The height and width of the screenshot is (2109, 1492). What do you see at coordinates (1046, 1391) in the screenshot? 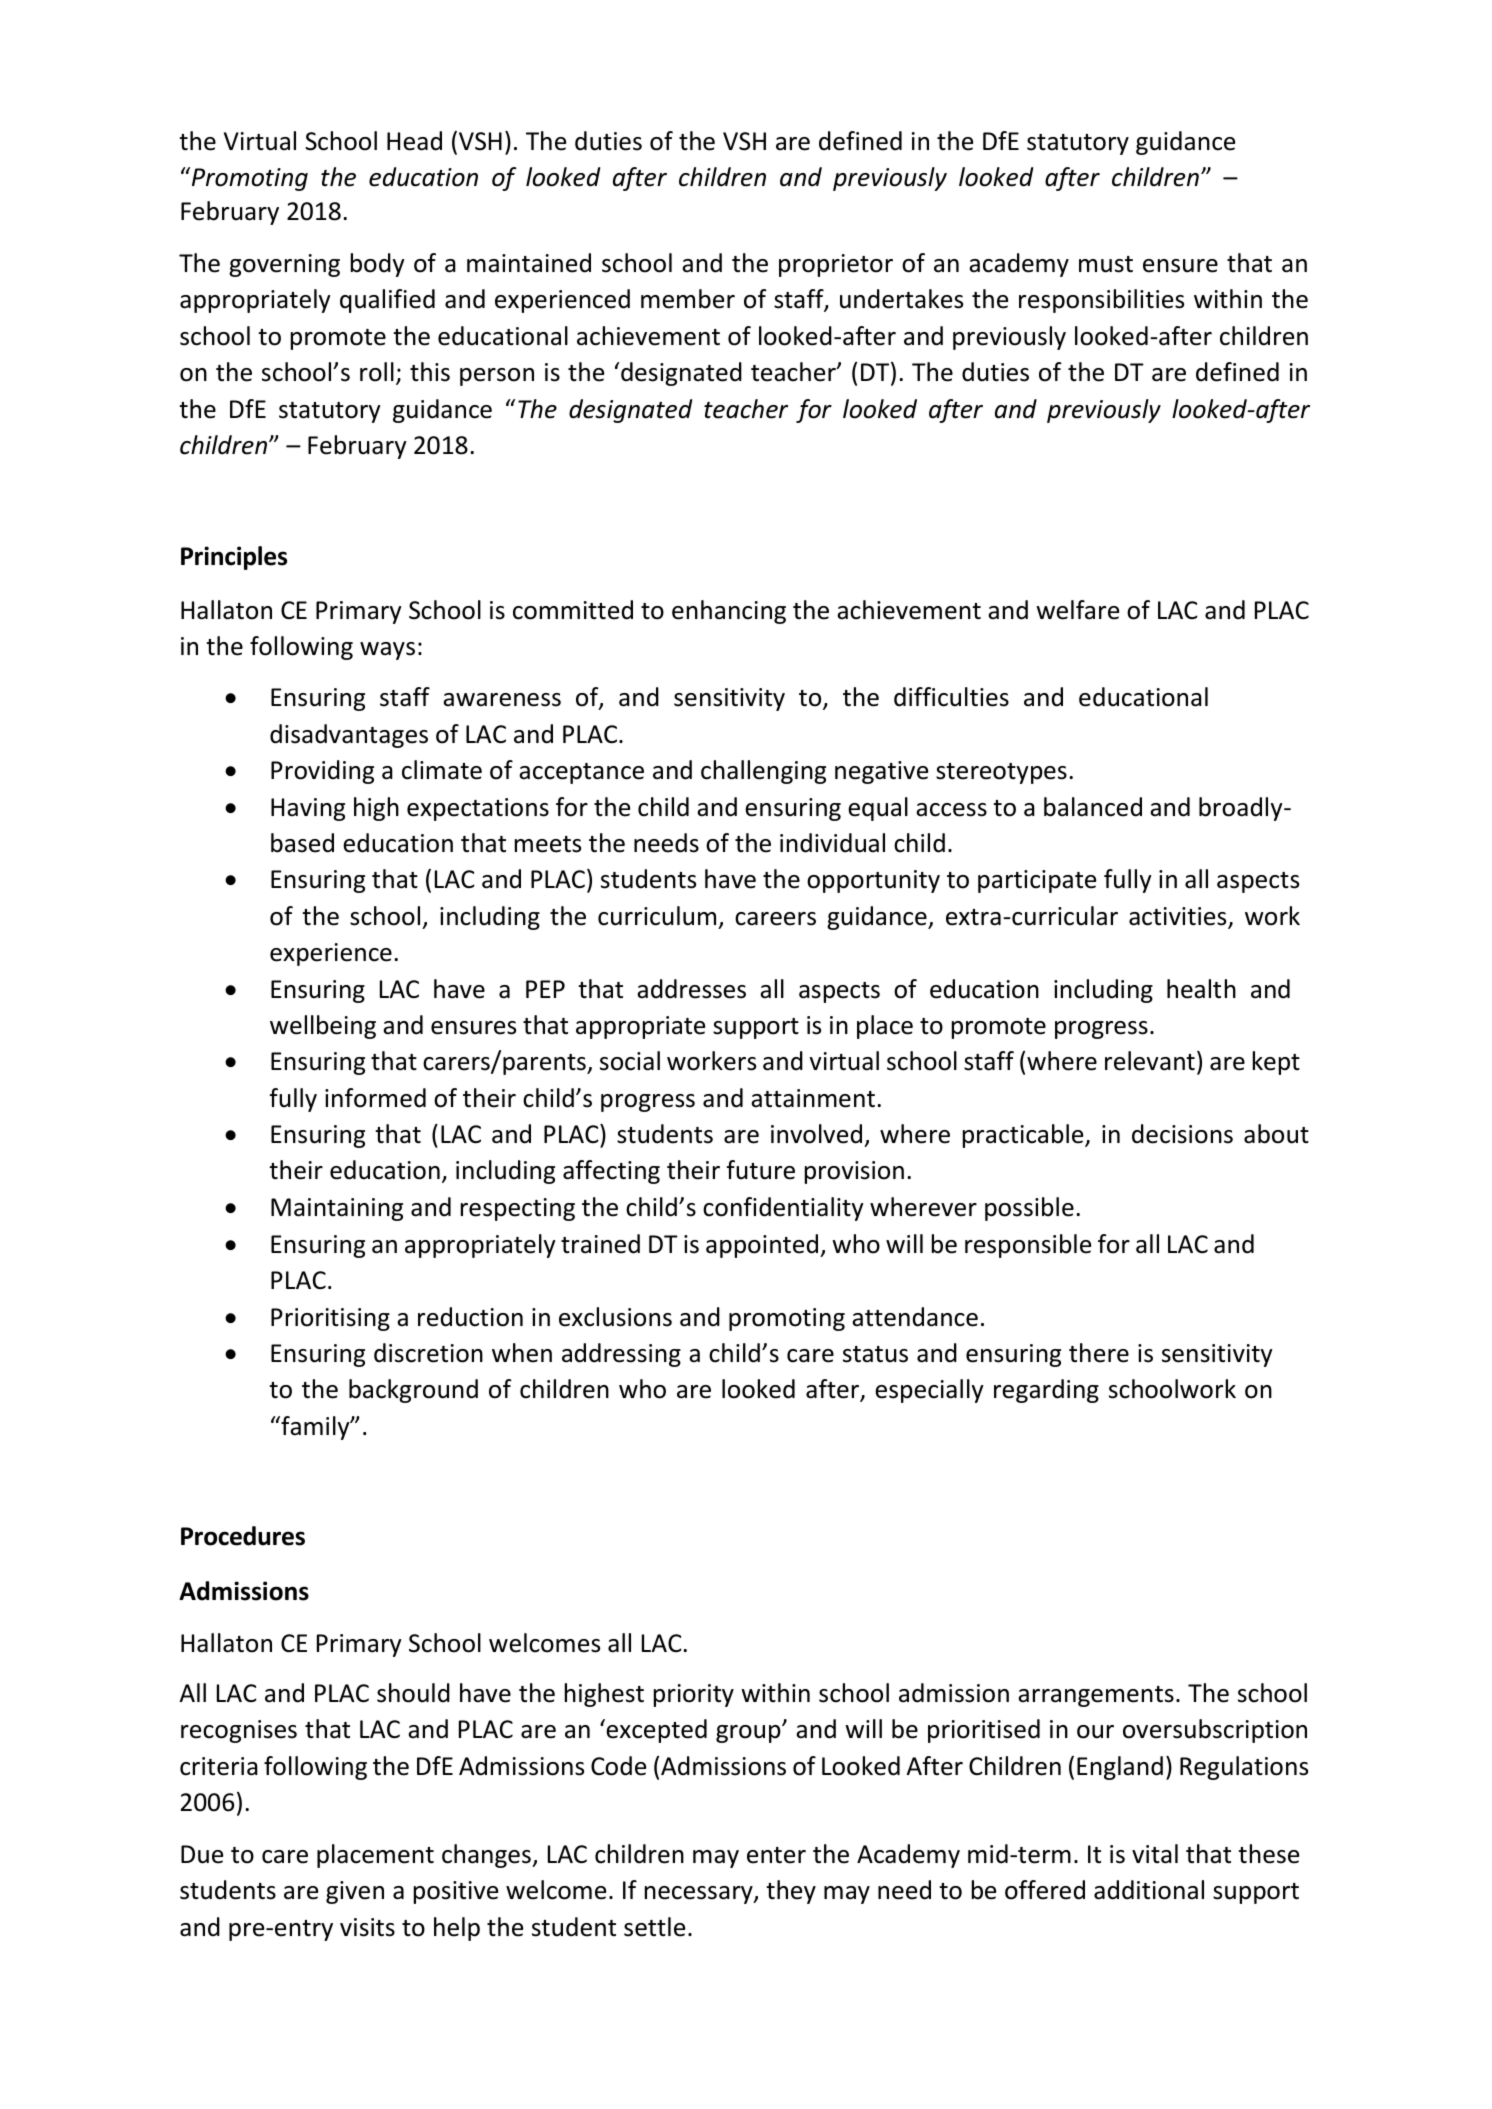
I see `regarding` at bounding box center [1046, 1391].
